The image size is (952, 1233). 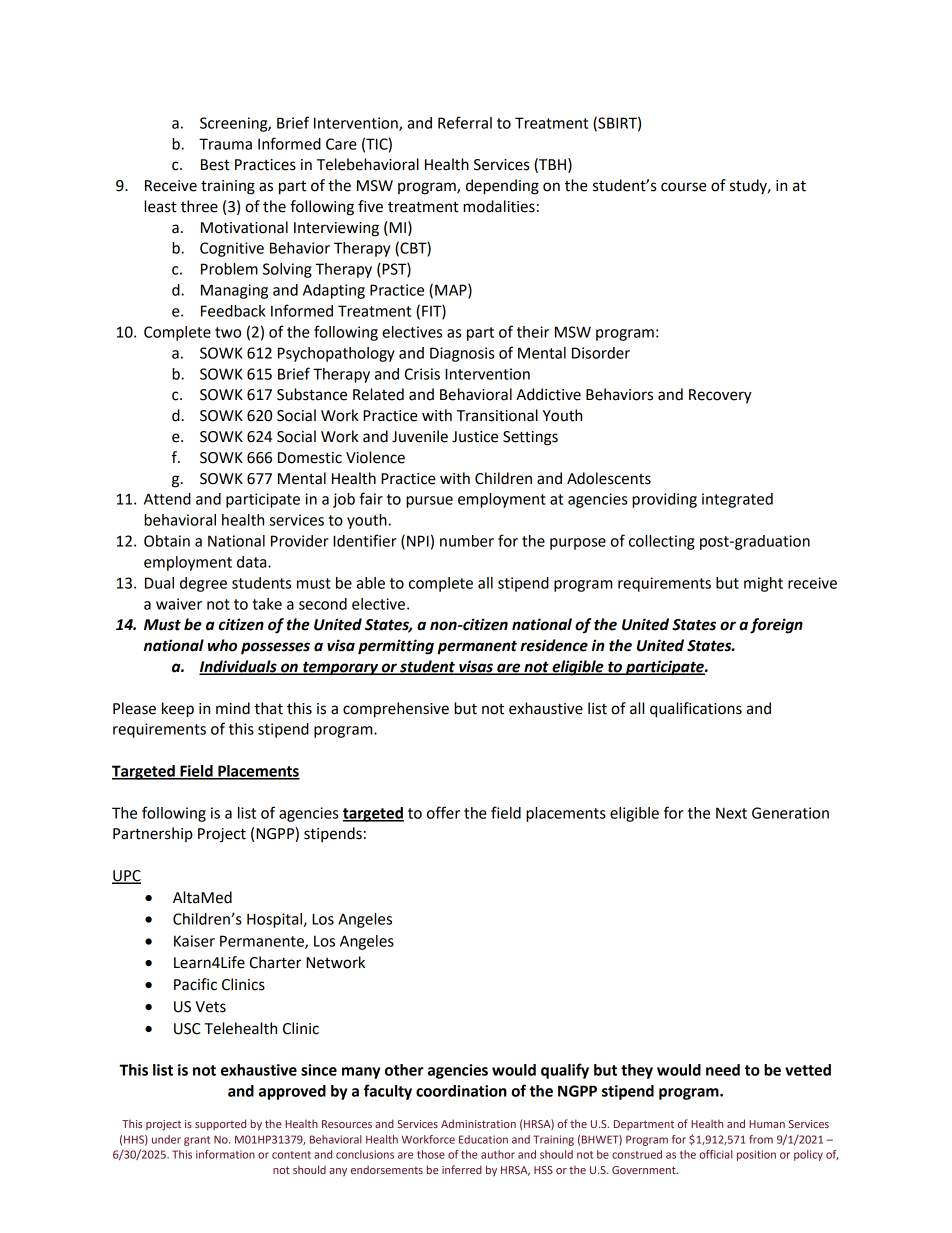 What do you see at coordinates (396, 647) in the document?
I see `permitting` at bounding box center [396, 647].
